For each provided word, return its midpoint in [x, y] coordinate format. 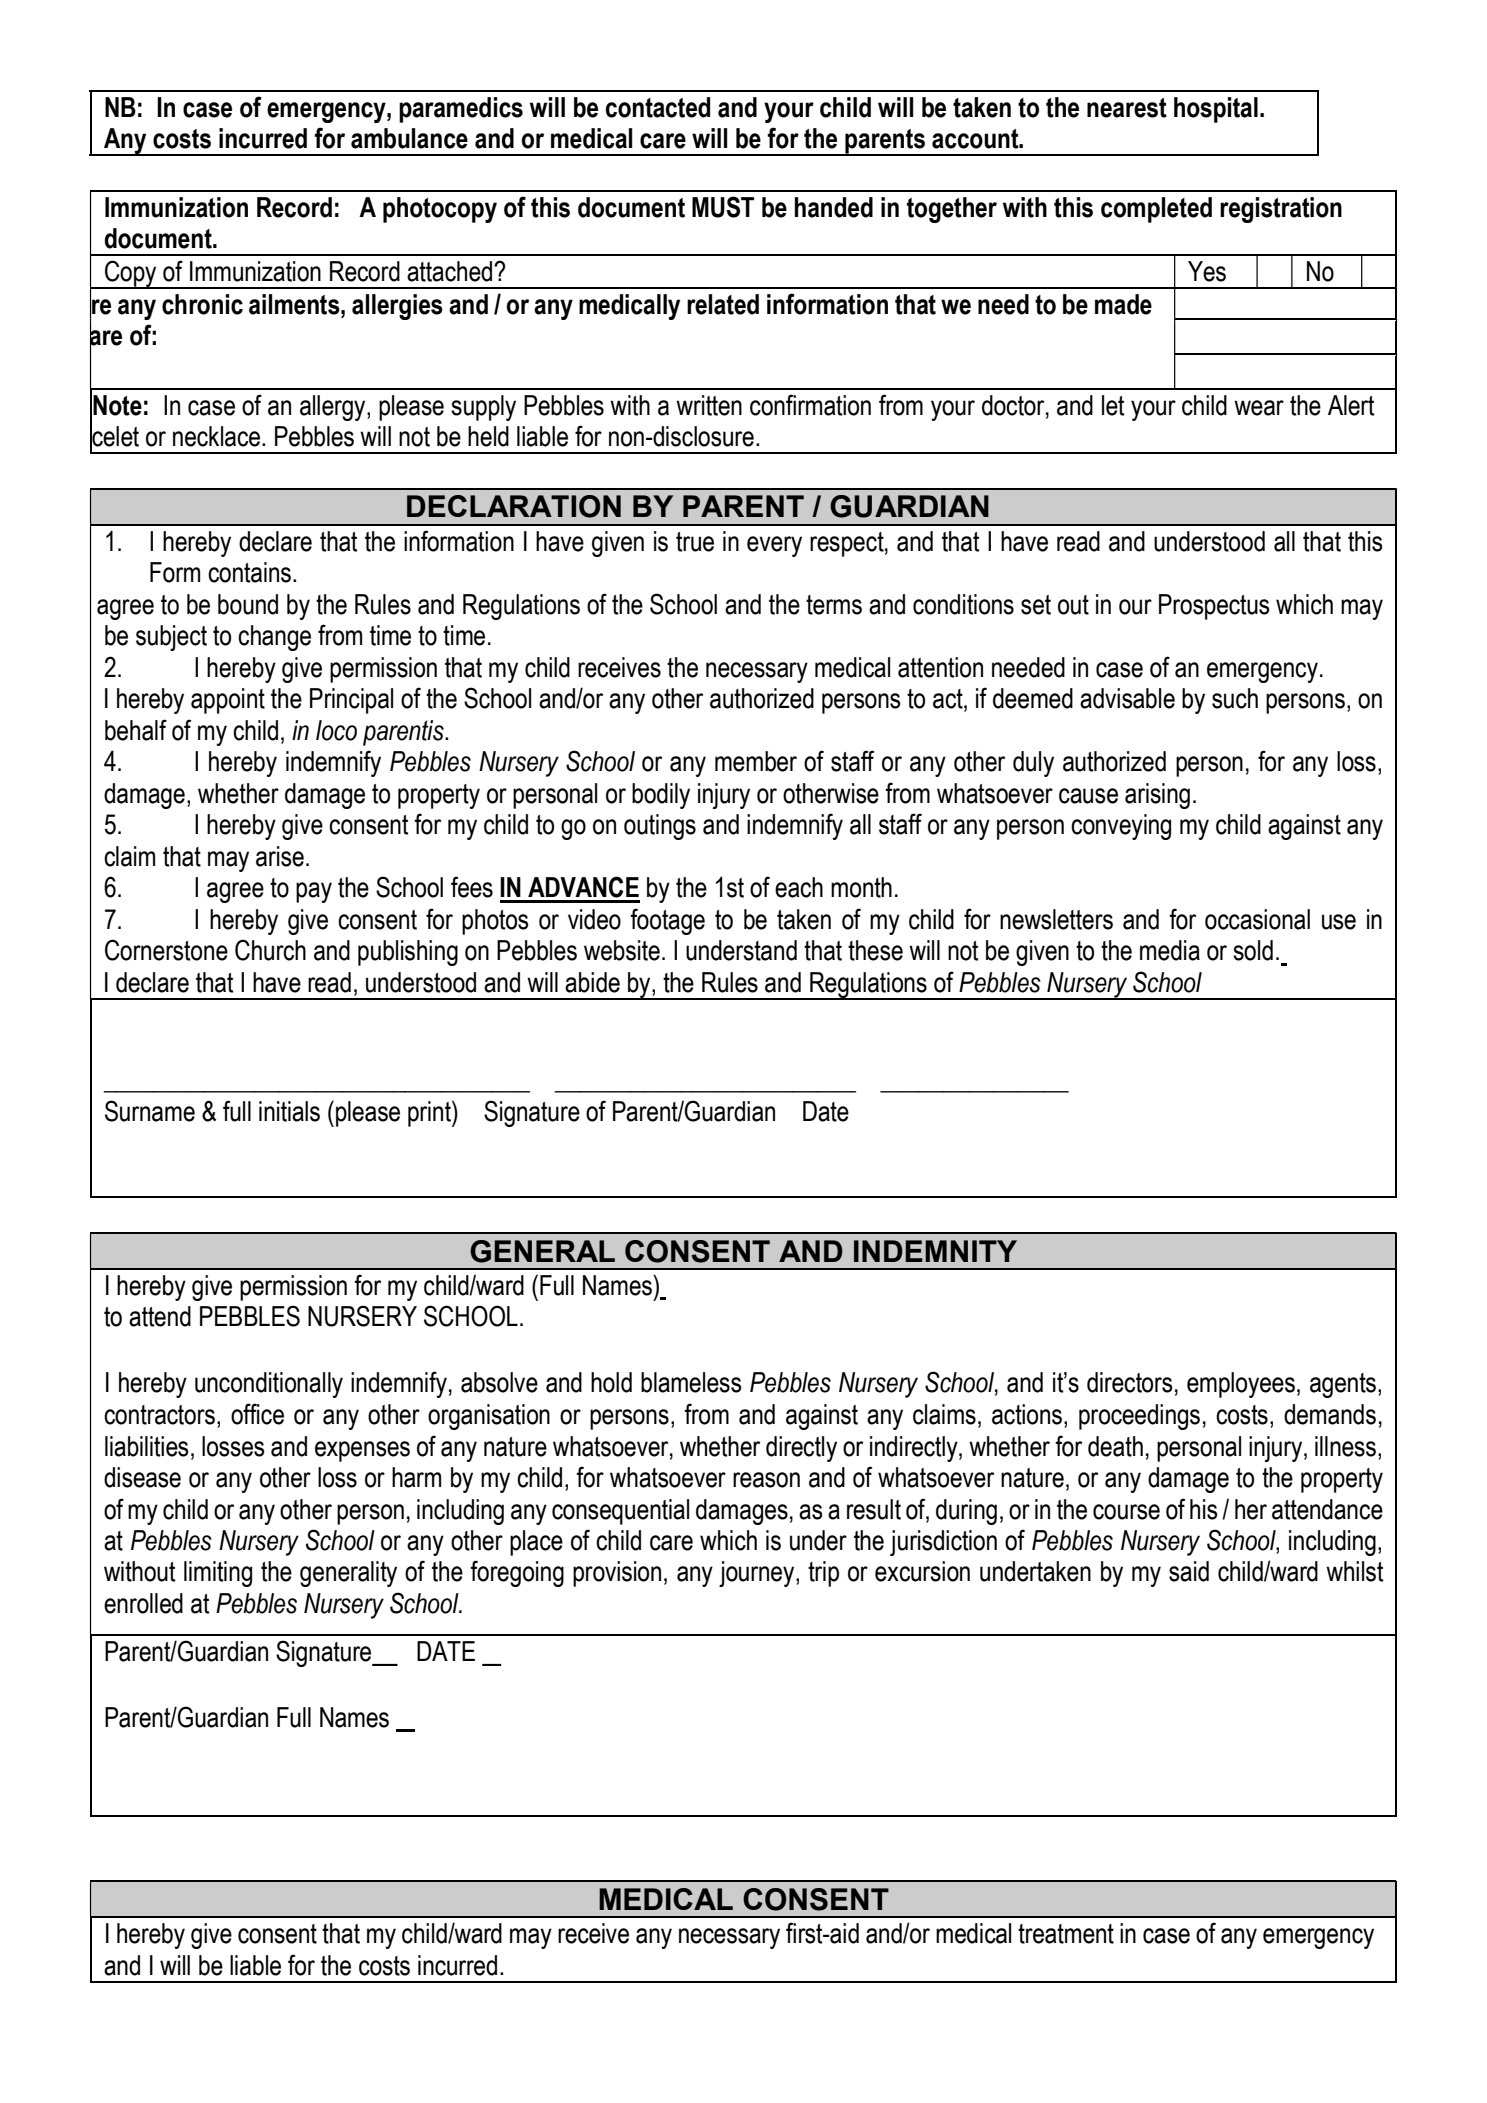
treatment [1066, 1934]
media [1170, 950]
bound [248, 604]
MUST [723, 207]
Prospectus [1214, 607]
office [257, 1414]
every [774, 546]
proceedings [1139, 1417]
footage [667, 921]
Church [270, 950]
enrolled [143, 1603]
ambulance [409, 138]
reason [766, 1480]
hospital [1216, 110]
